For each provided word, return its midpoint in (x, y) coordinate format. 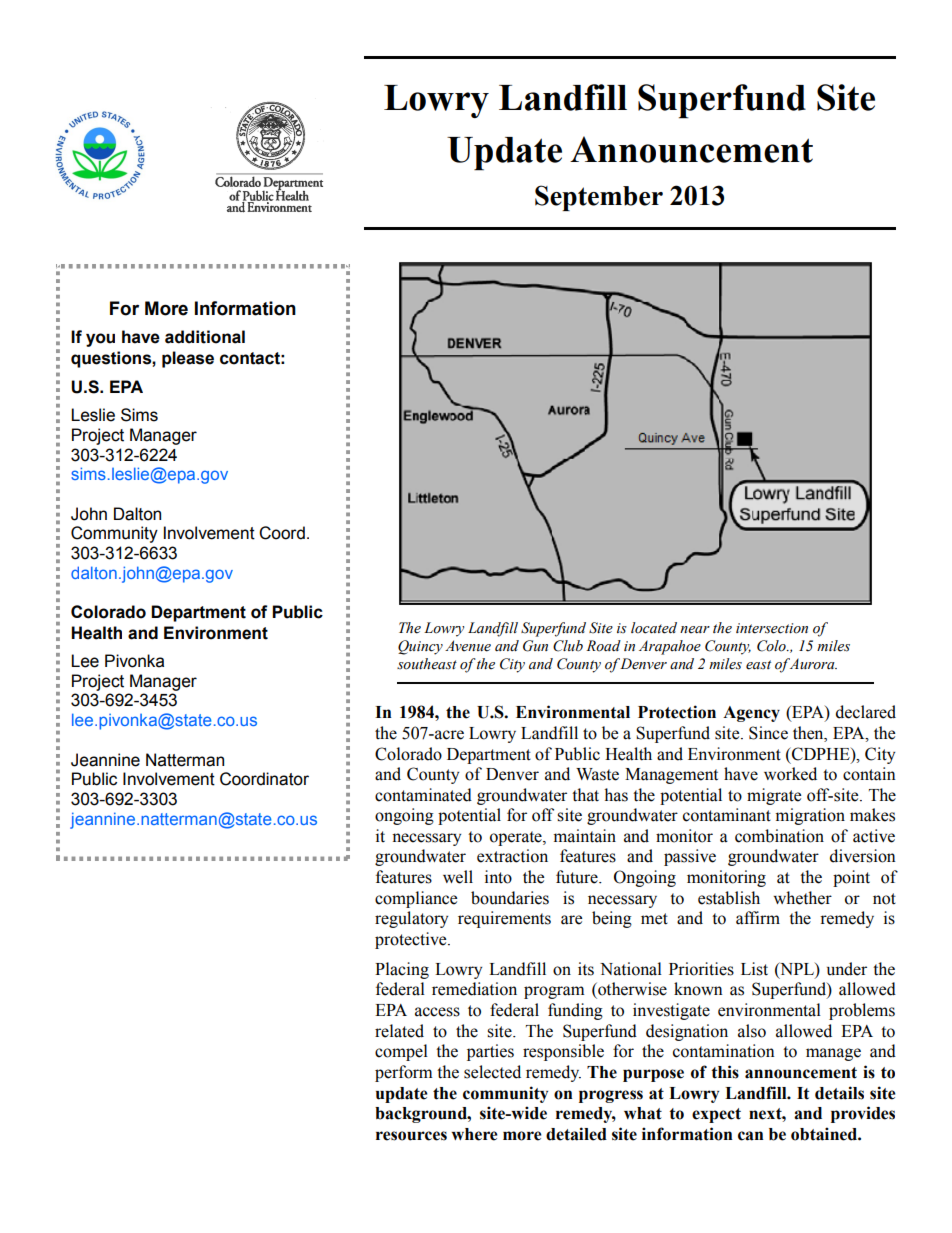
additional (205, 337)
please (188, 359)
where (474, 1134)
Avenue (468, 646)
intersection (772, 628)
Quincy (420, 647)
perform (404, 1073)
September (599, 198)
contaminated (423, 795)
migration (810, 816)
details (839, 1093)
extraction (512, 856)
